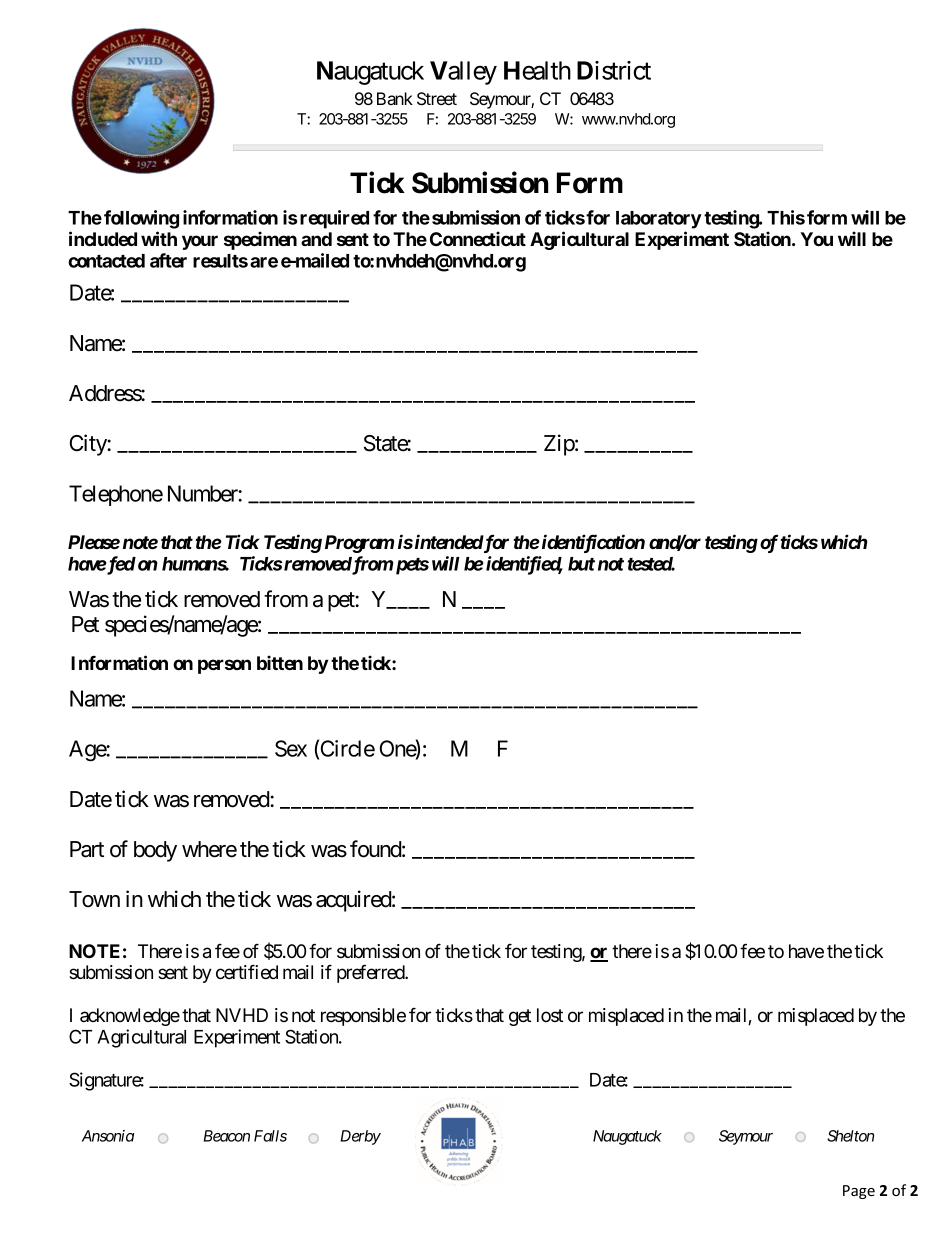 This screenshot has height=1233, width=952. I want to click on following, so click(141, 219).
